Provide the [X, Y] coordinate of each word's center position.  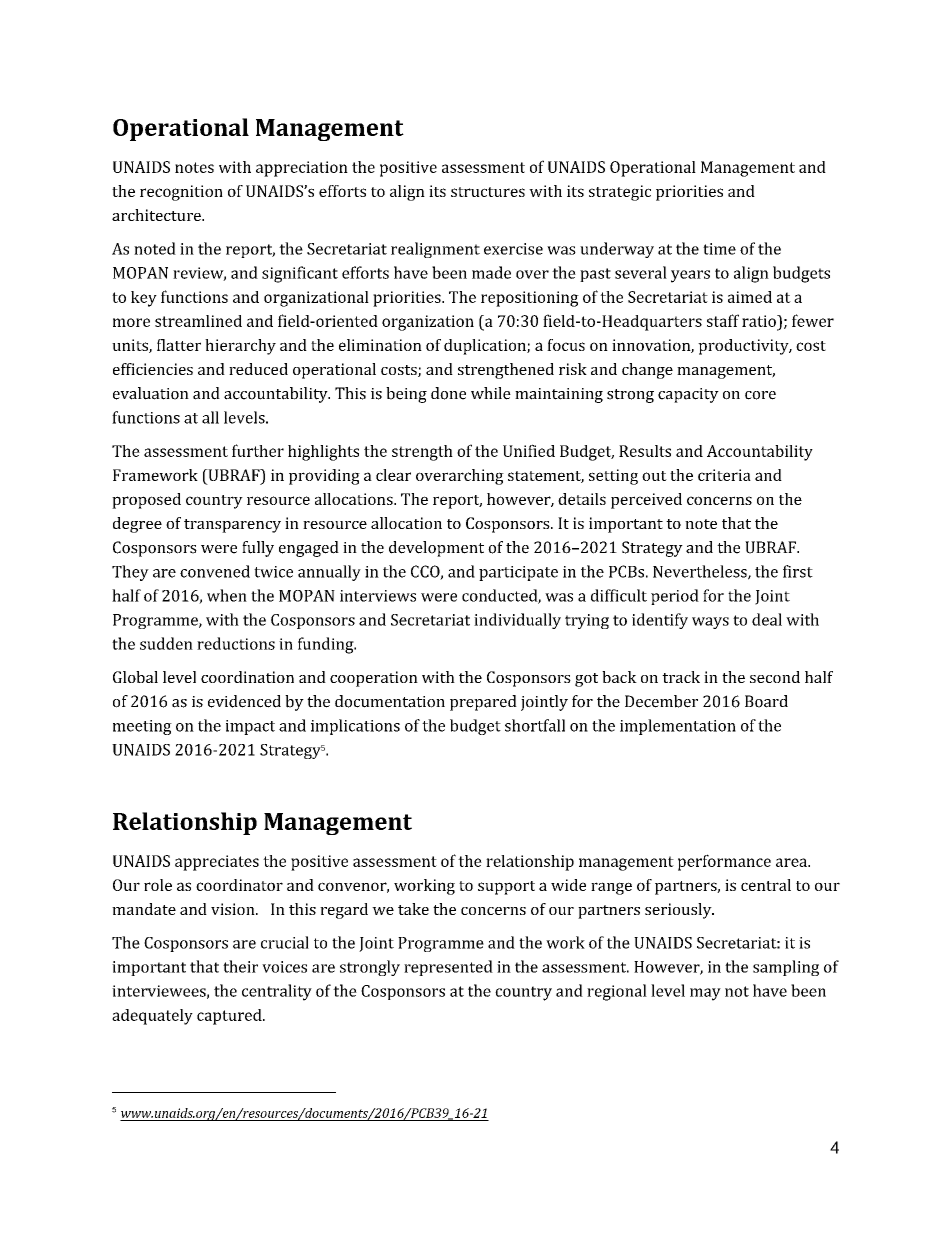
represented [448, 968]
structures [488, 192]
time [719, 249]
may [705, 994]
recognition [181, 193]
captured [230, 1017]
